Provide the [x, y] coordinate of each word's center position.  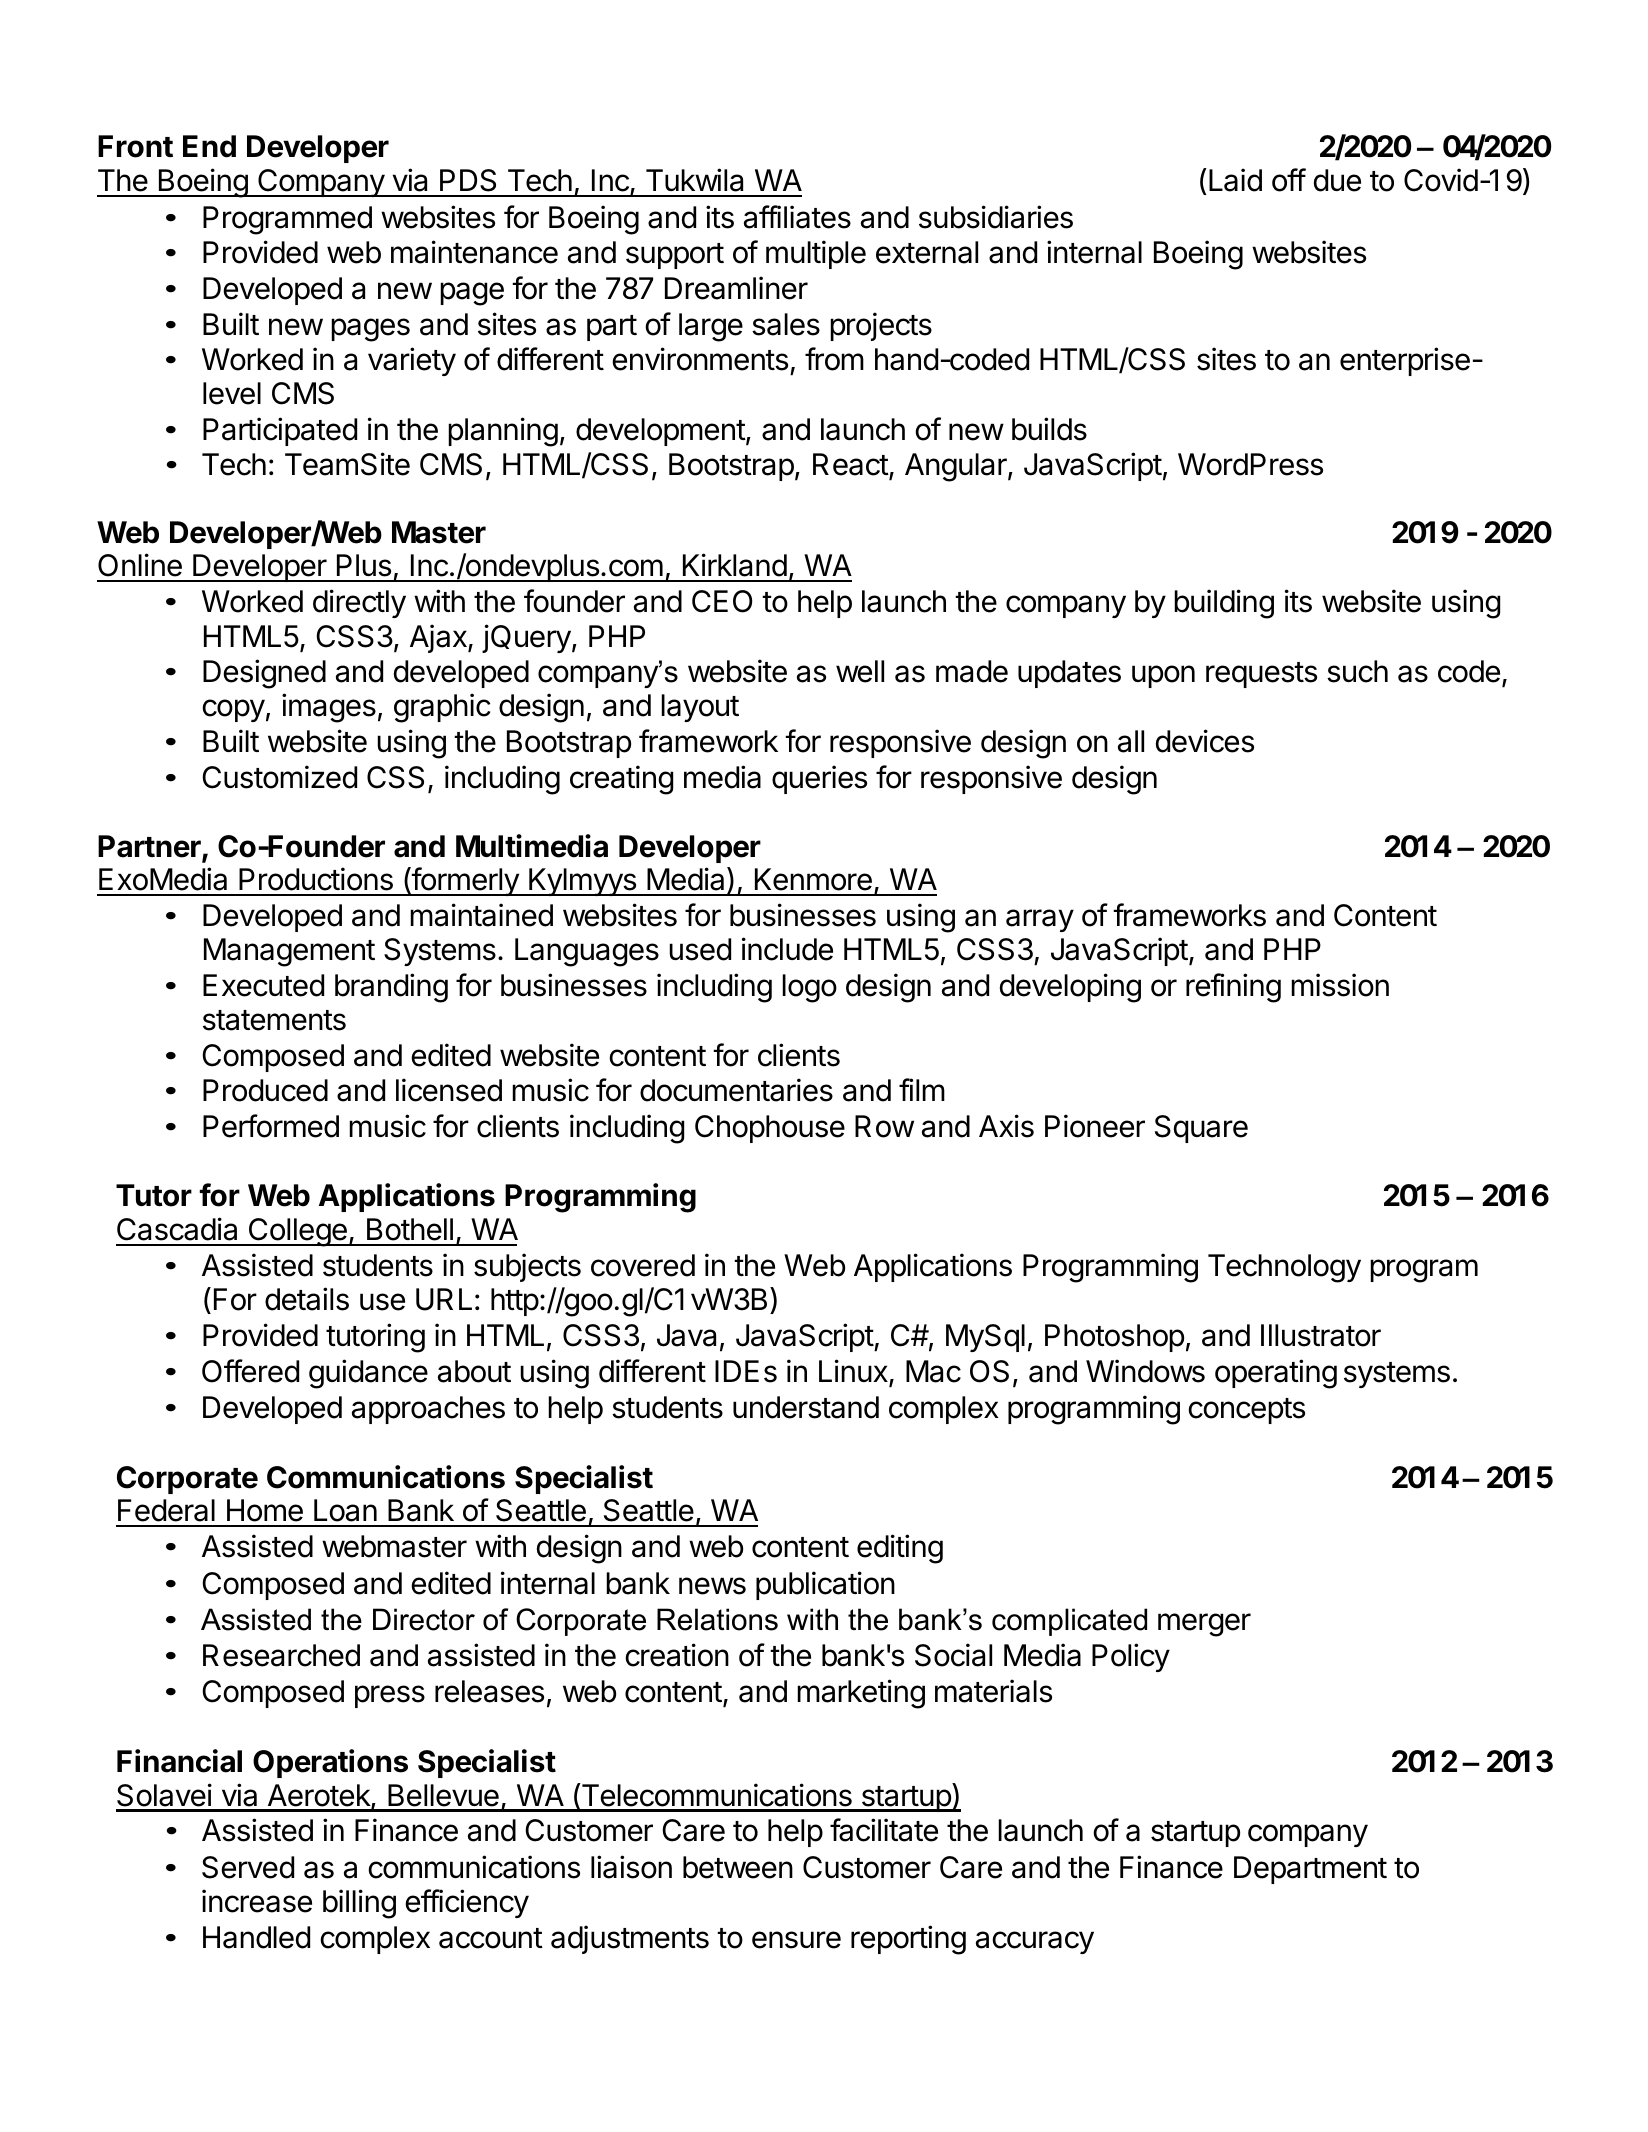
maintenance [474, 252]
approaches [428, 1410]
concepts [1246, 1411]
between [738, 1867]
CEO [722, 601]
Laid [1235, 180]
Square [1201, 1129]
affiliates [797, 217]
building [1224, 604]
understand [806, 1407]
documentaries [736, 1090]
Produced [265, 1090]
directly [359, 603]
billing [359, 1904]
